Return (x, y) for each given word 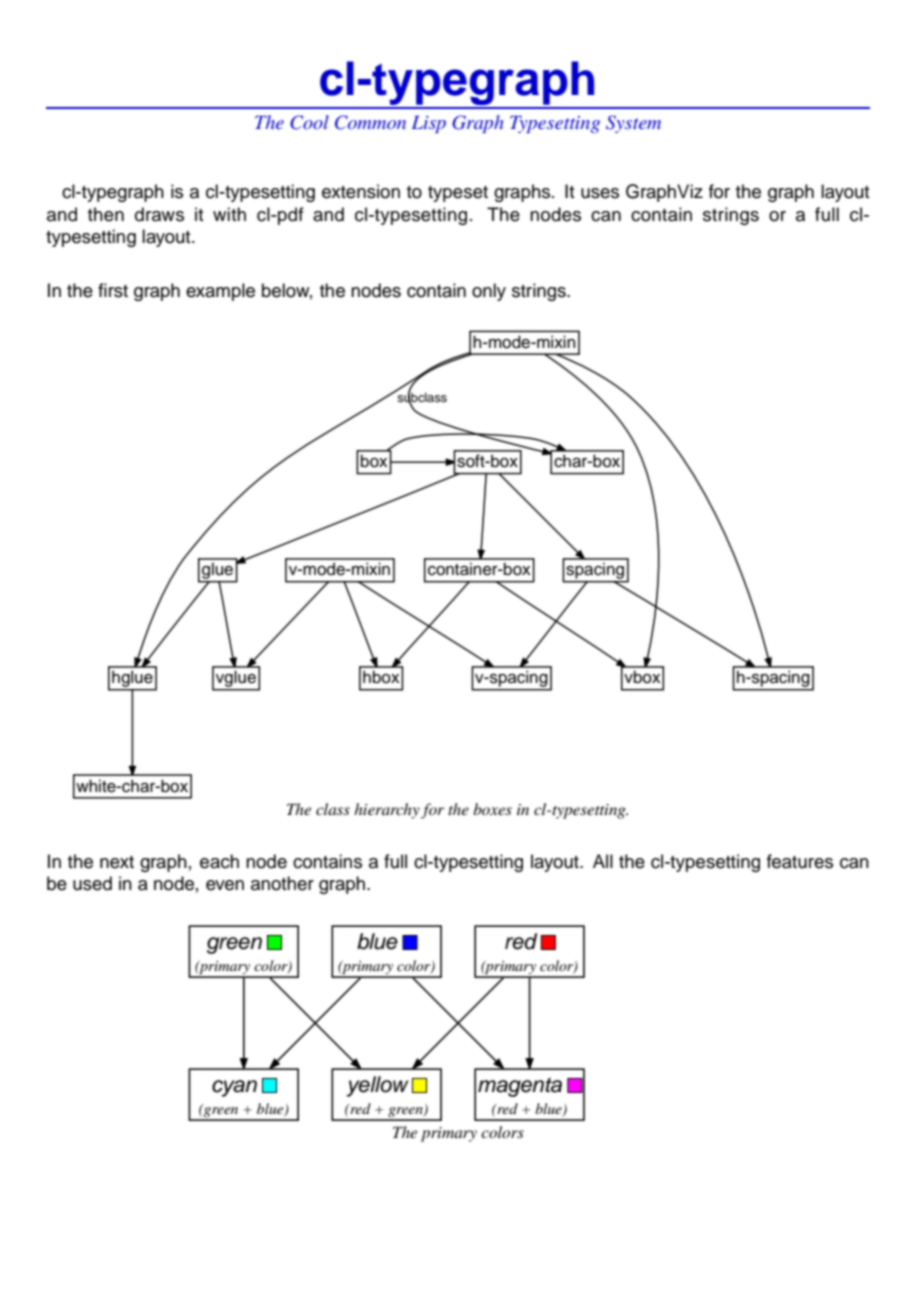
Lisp (429, 124)
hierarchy (387, 811)
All (603, 861)
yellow (378, 1086)
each (219, 861)
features (800, 861)
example (220, 292)
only (489, 292)
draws (159, 214)
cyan (234, 1088)
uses (600, 193)
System (633, 124)
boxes (492, 809)
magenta (520, 1087)
